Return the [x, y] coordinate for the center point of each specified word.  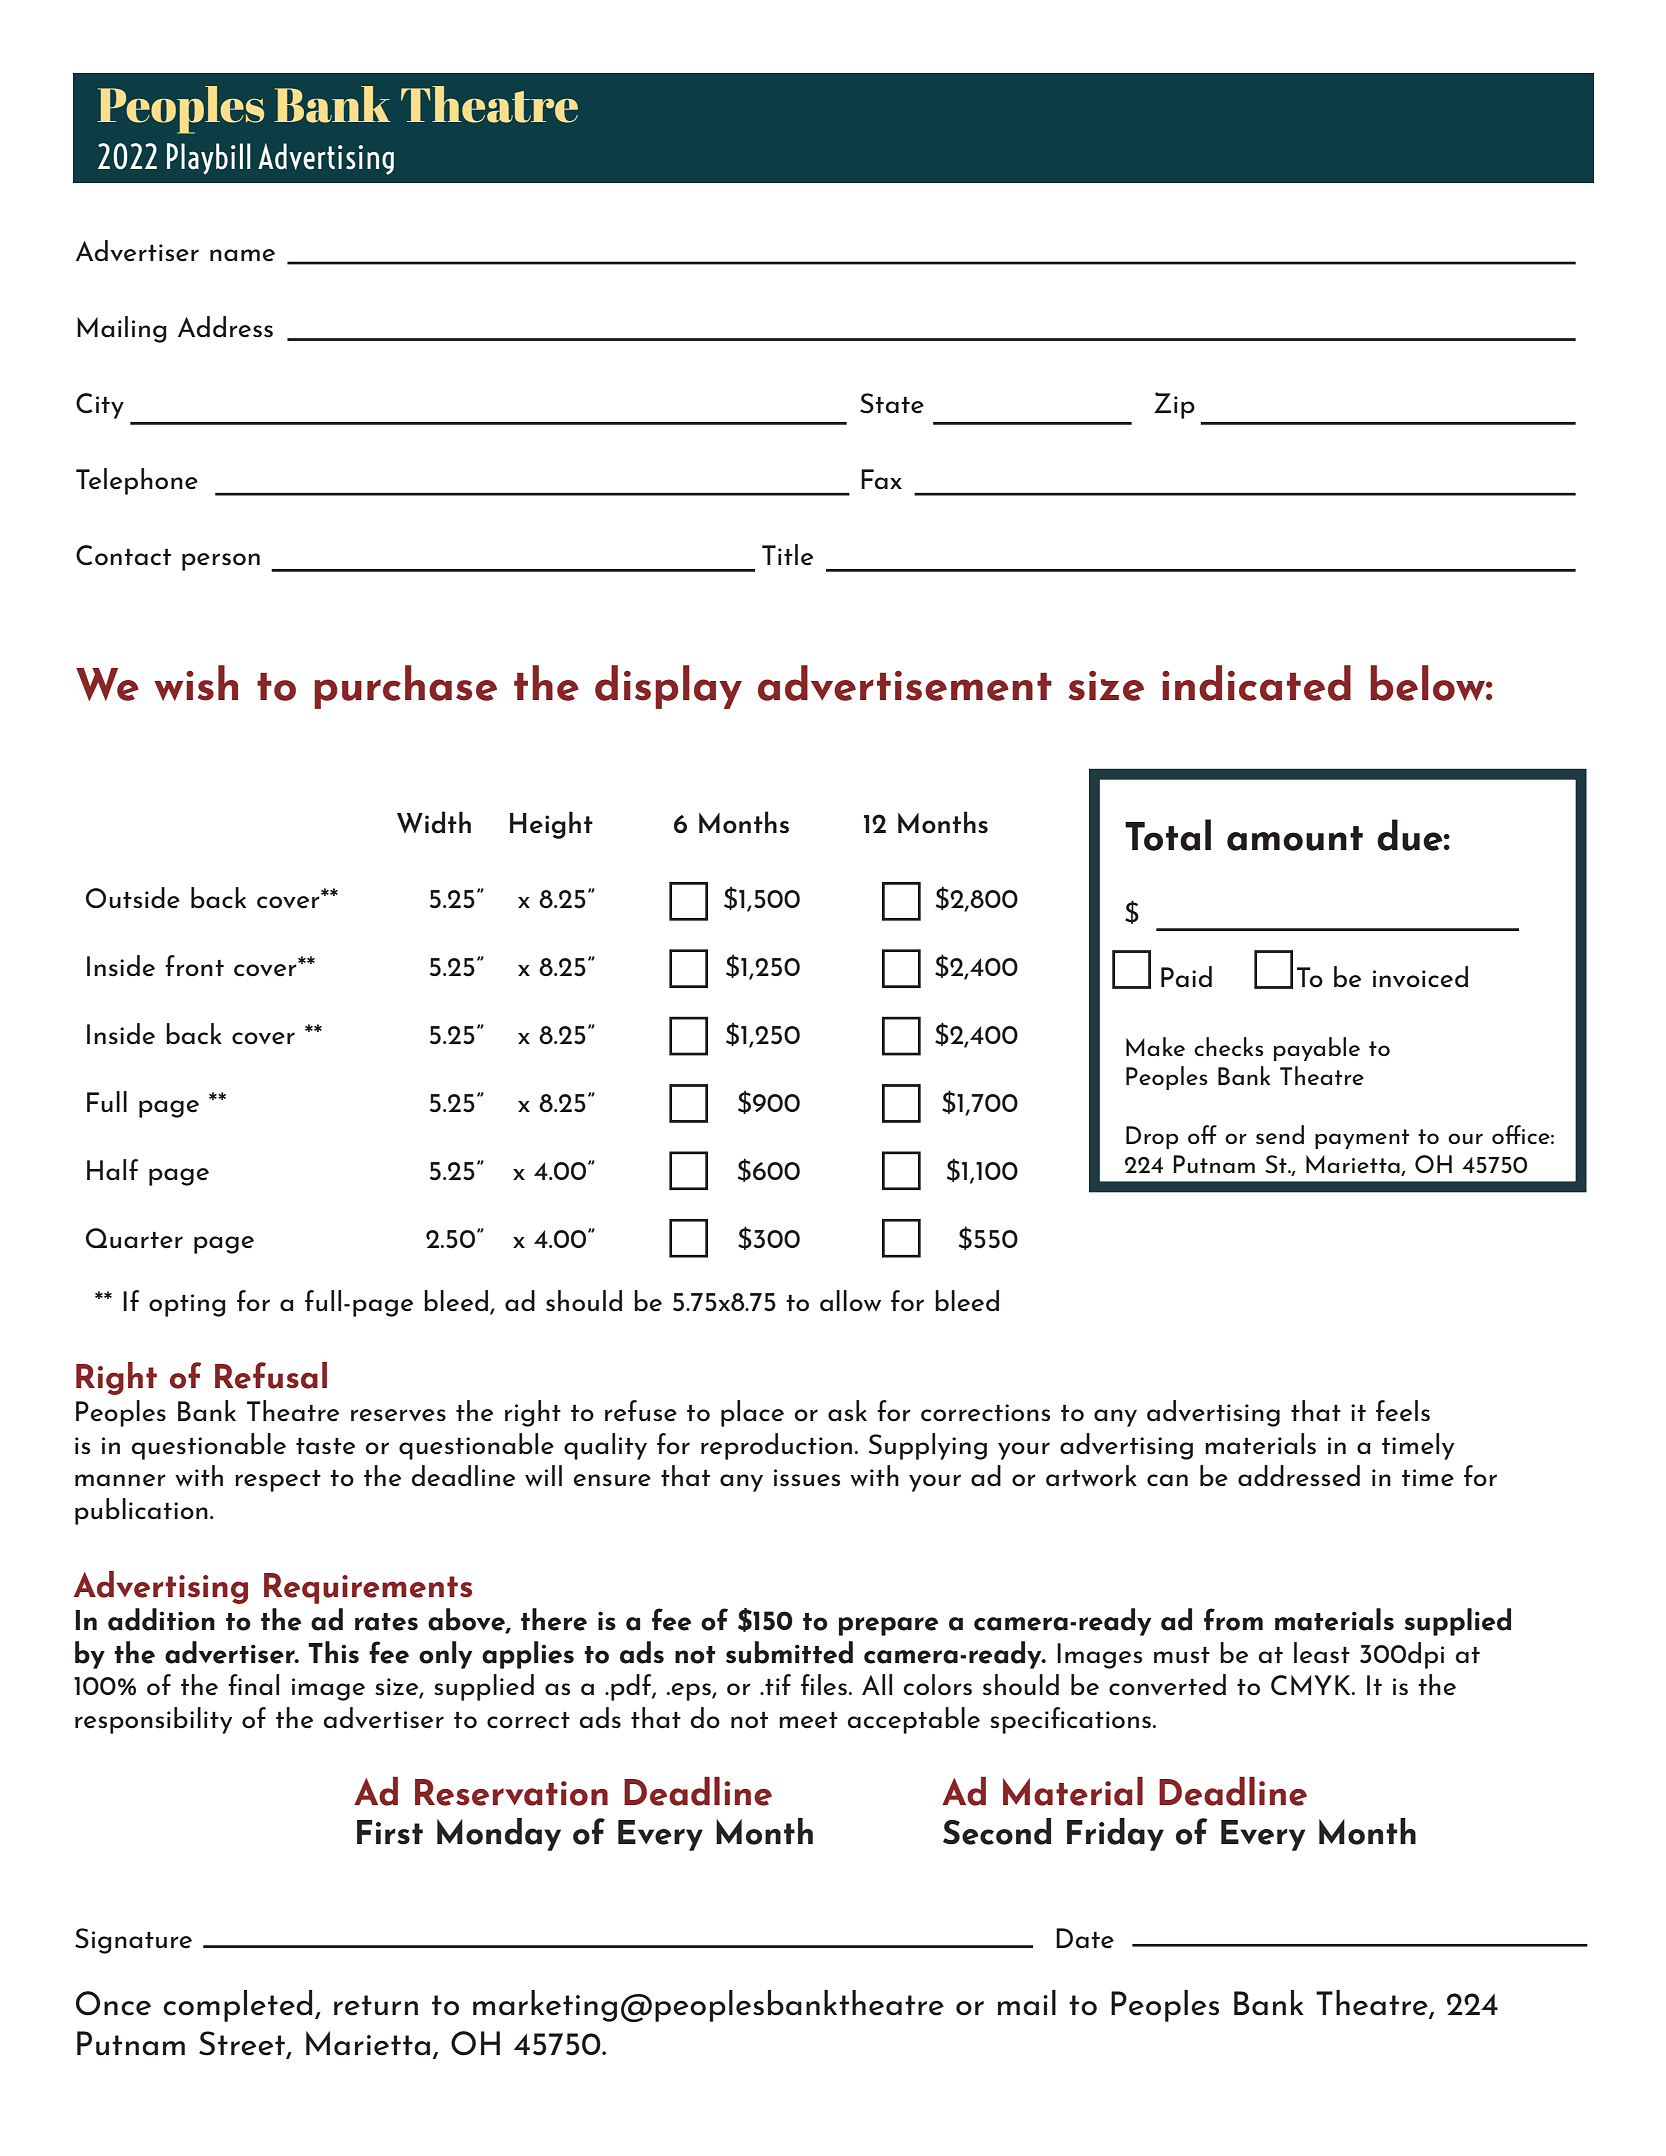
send [1280, 1134]
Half [112, 1169]
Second [997, 1831]
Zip [1174, 405]
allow [850, 1301]
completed [237, 2006]
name [242, 255]
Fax [881, 479]
